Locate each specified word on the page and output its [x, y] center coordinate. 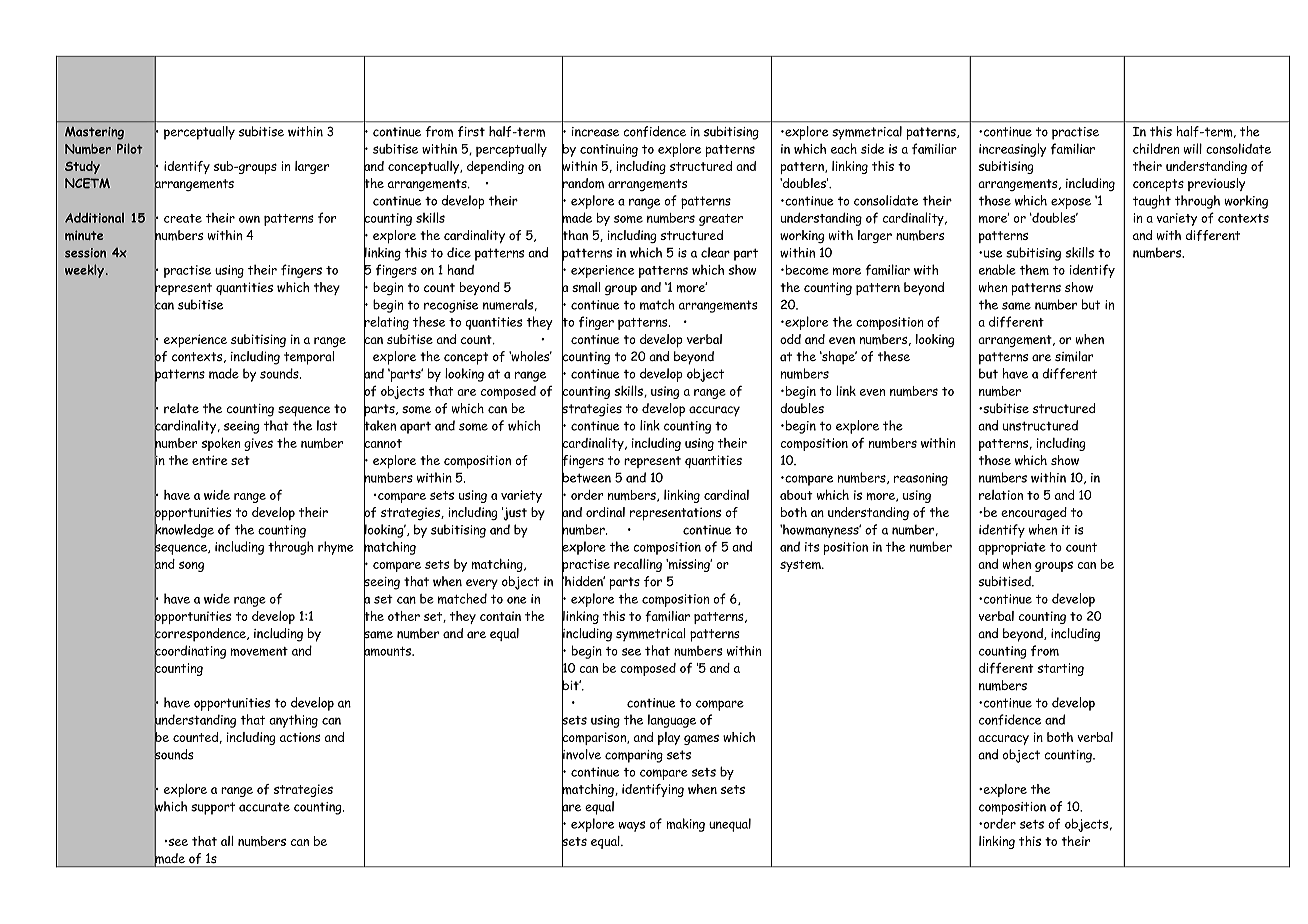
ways [631, 826]
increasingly [1012, 150]
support [213, 808]
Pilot [130, 148]
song [191, 566]
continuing [609, 150]
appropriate [1012, 548]
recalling [638, 565]
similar [1074, 356]
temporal [309, 358]
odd [790, 339]
